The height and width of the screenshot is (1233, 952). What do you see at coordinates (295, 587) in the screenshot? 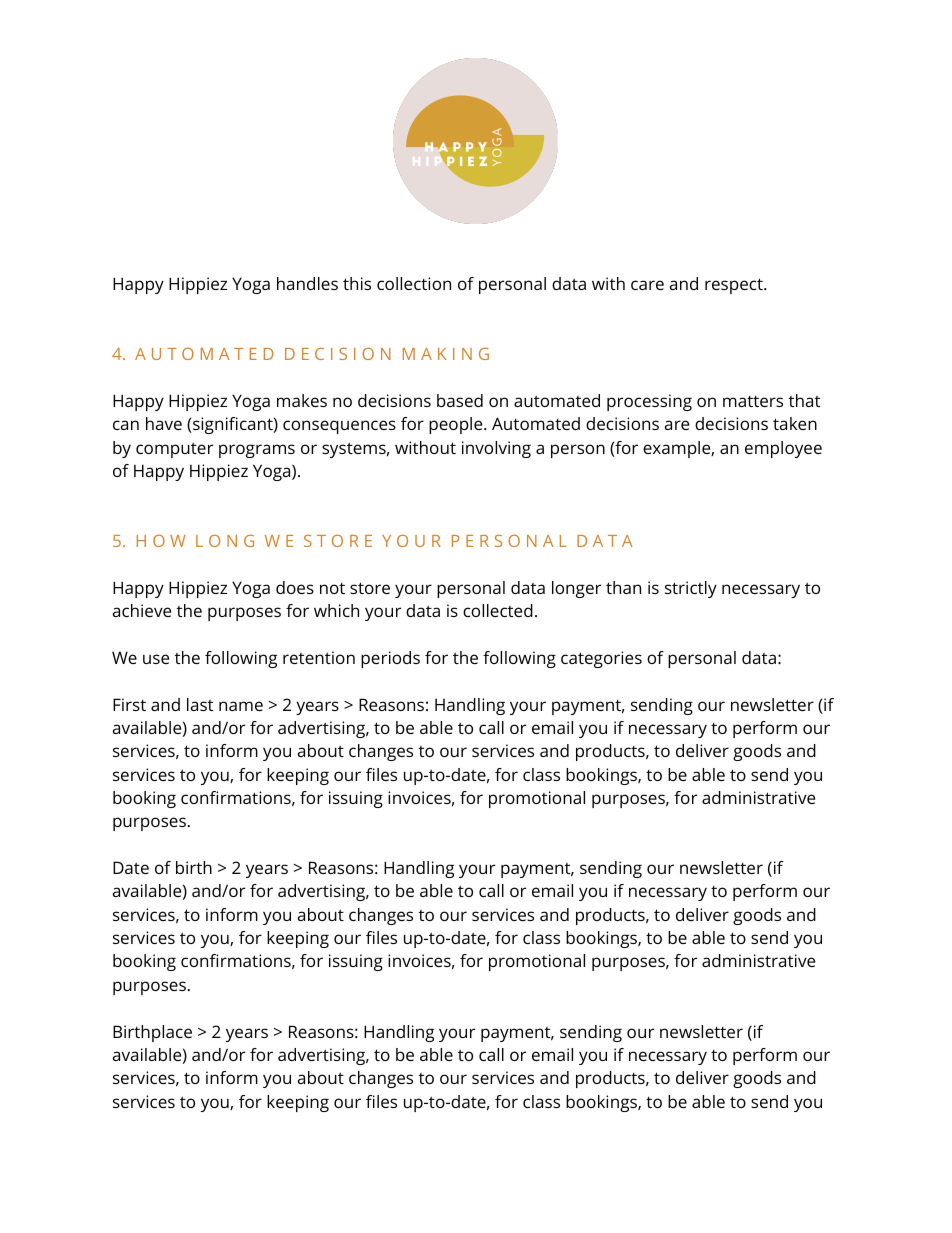
I see `does` at bounding box center [295, 587].
